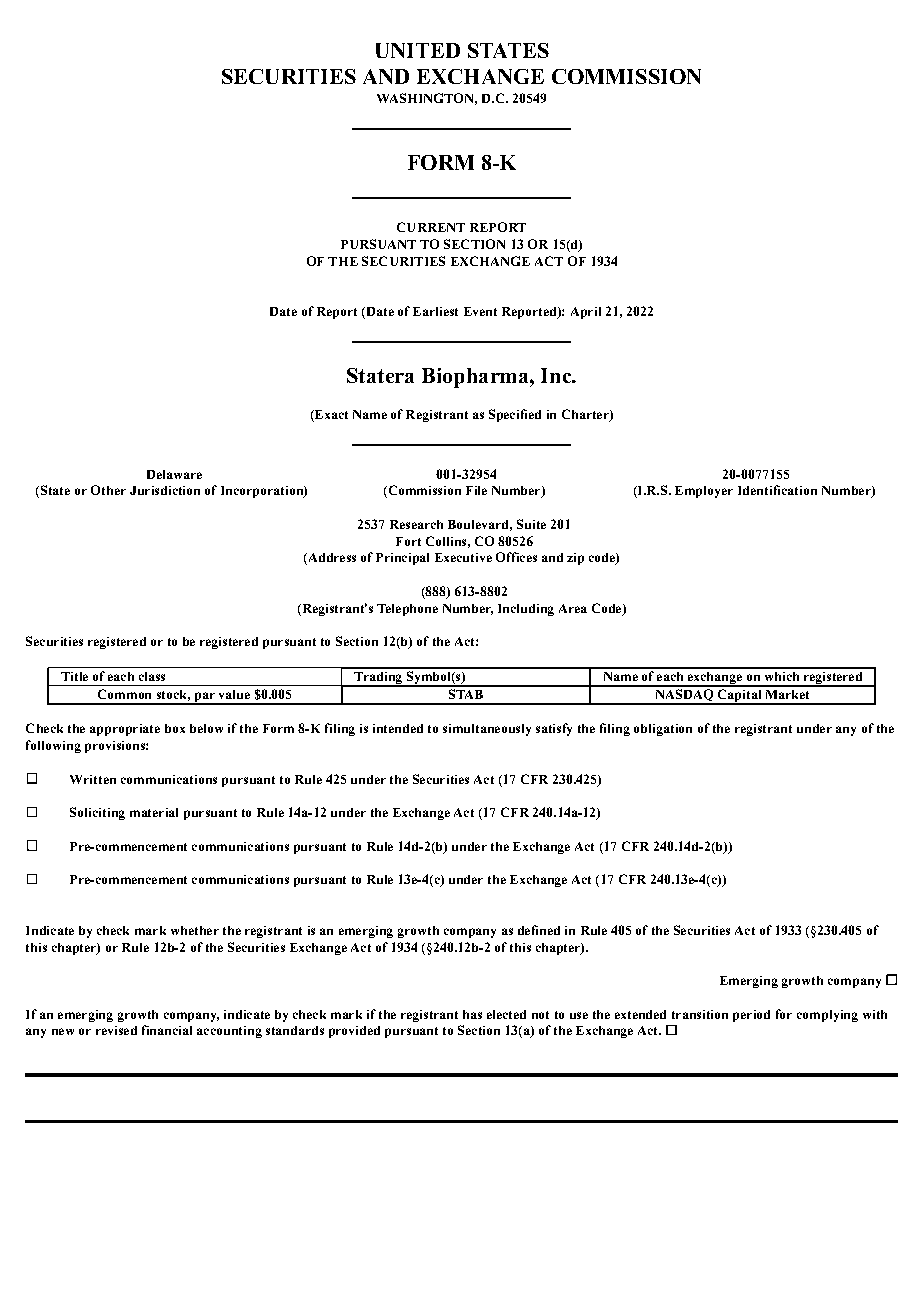 This image has width=924, height=1308. I want to click on period, so click(751, 1016).
